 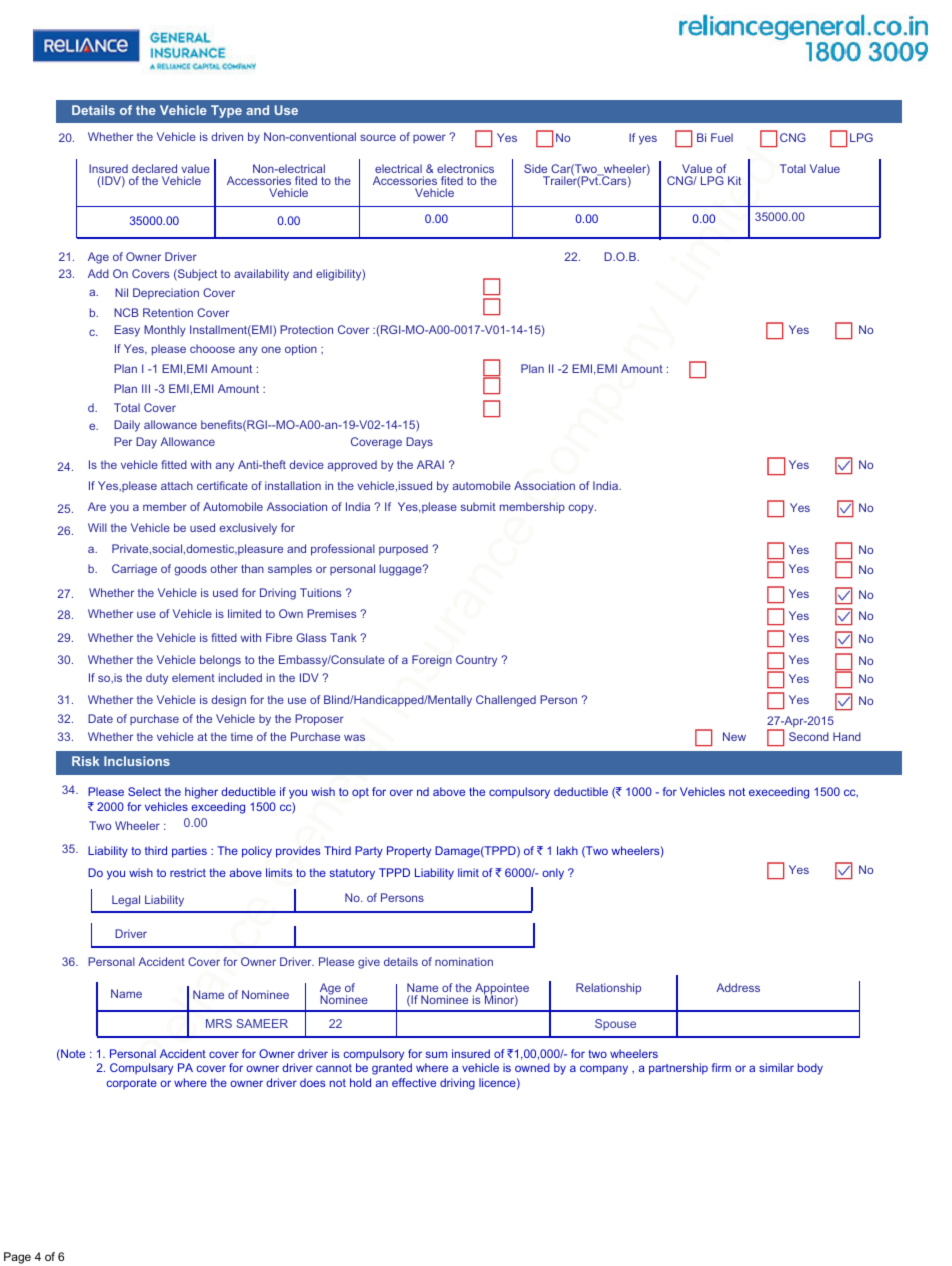 What do you see at coordinates (190, 570) in the screenshot?
I see `goods` at bounding box center [190, 570].
